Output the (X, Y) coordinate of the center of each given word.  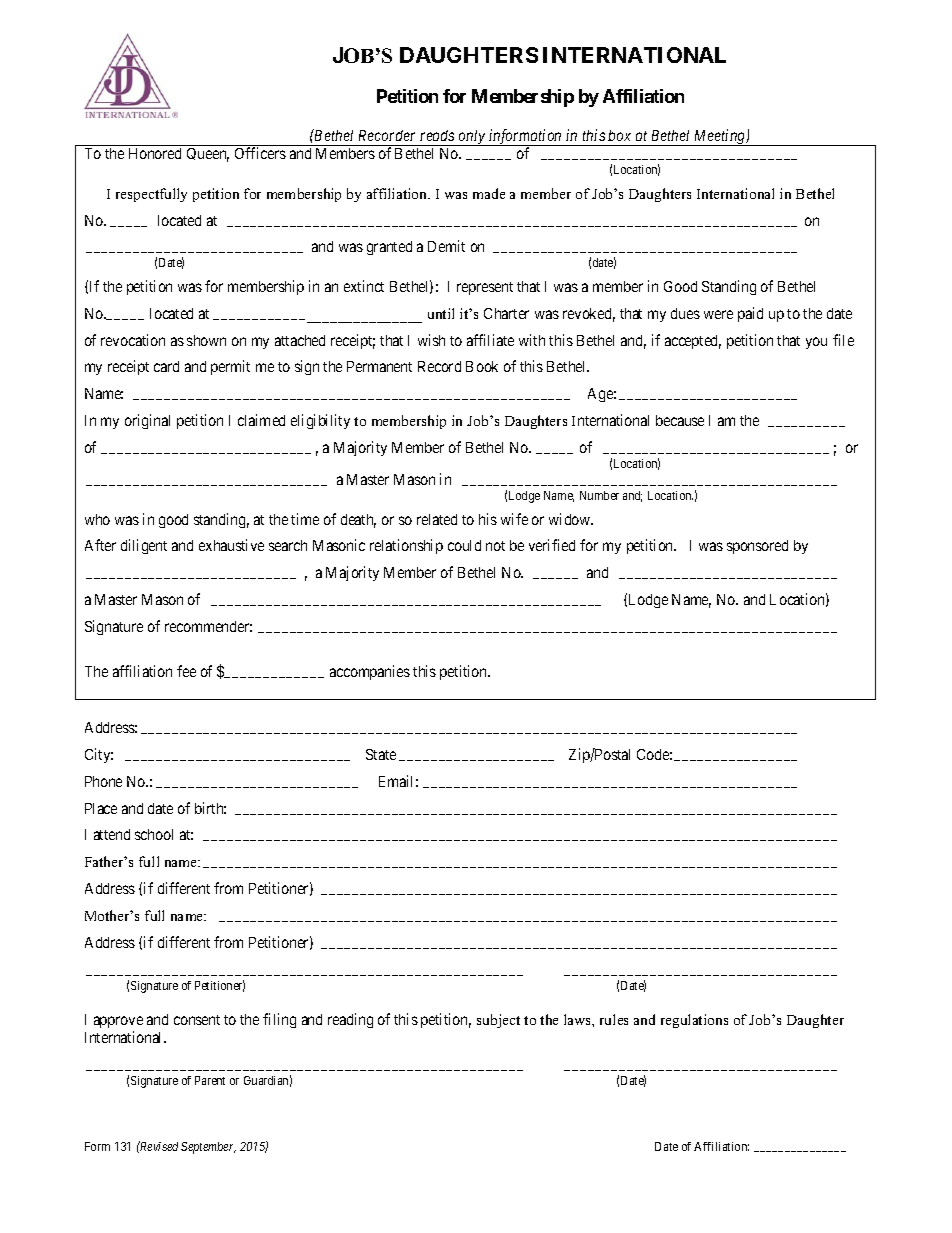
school (154, 834)
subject (498, 1021)
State (381, 754)
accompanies (370, 672)
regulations (694, 1021)
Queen (208, 155)
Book (482, 366)
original (147, 421)
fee (186, 671)
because (680, 420)
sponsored (757, 547)
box (619, 135)
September (208, 1148)
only (472, 138)
